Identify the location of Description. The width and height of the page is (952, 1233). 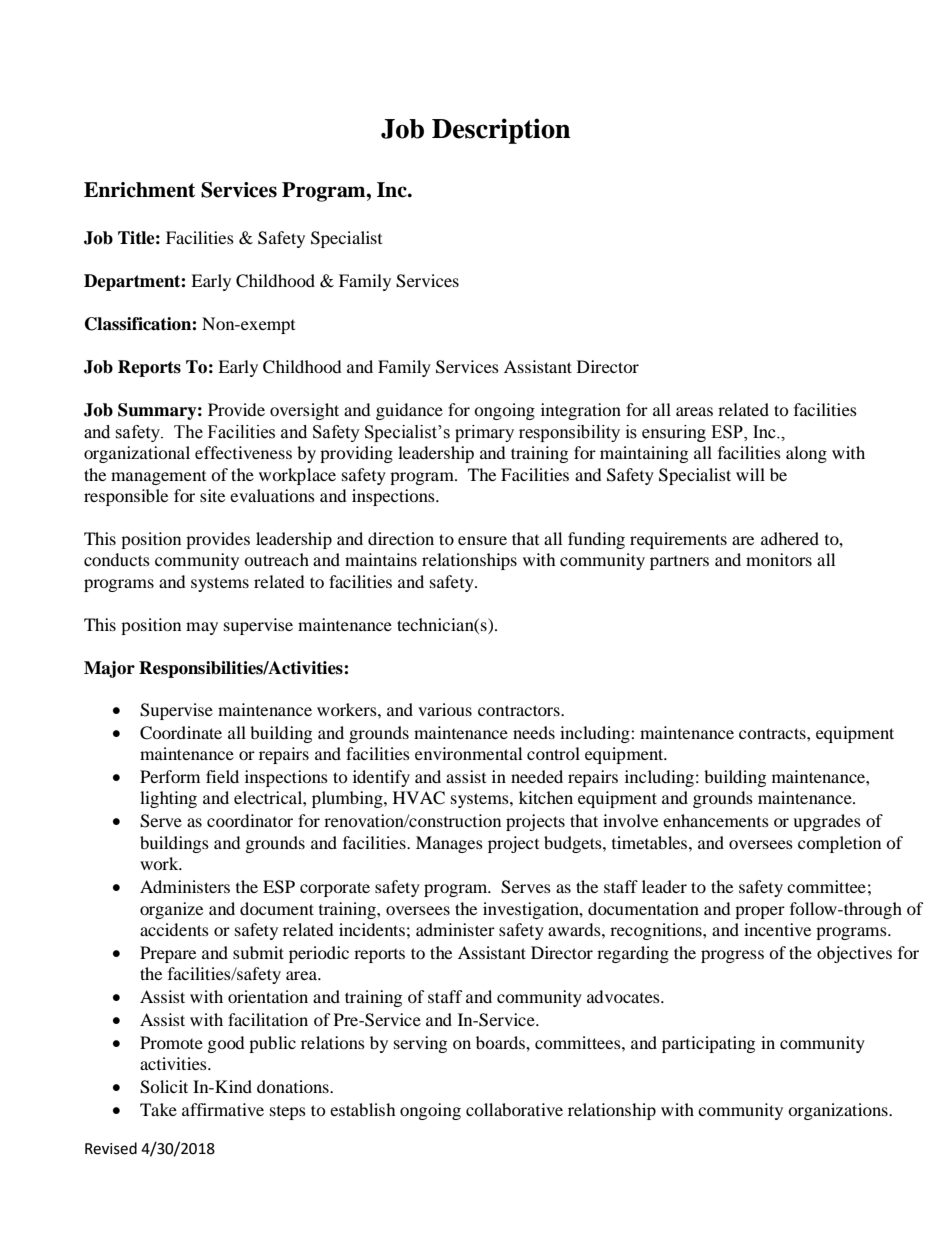
(501, 131).
